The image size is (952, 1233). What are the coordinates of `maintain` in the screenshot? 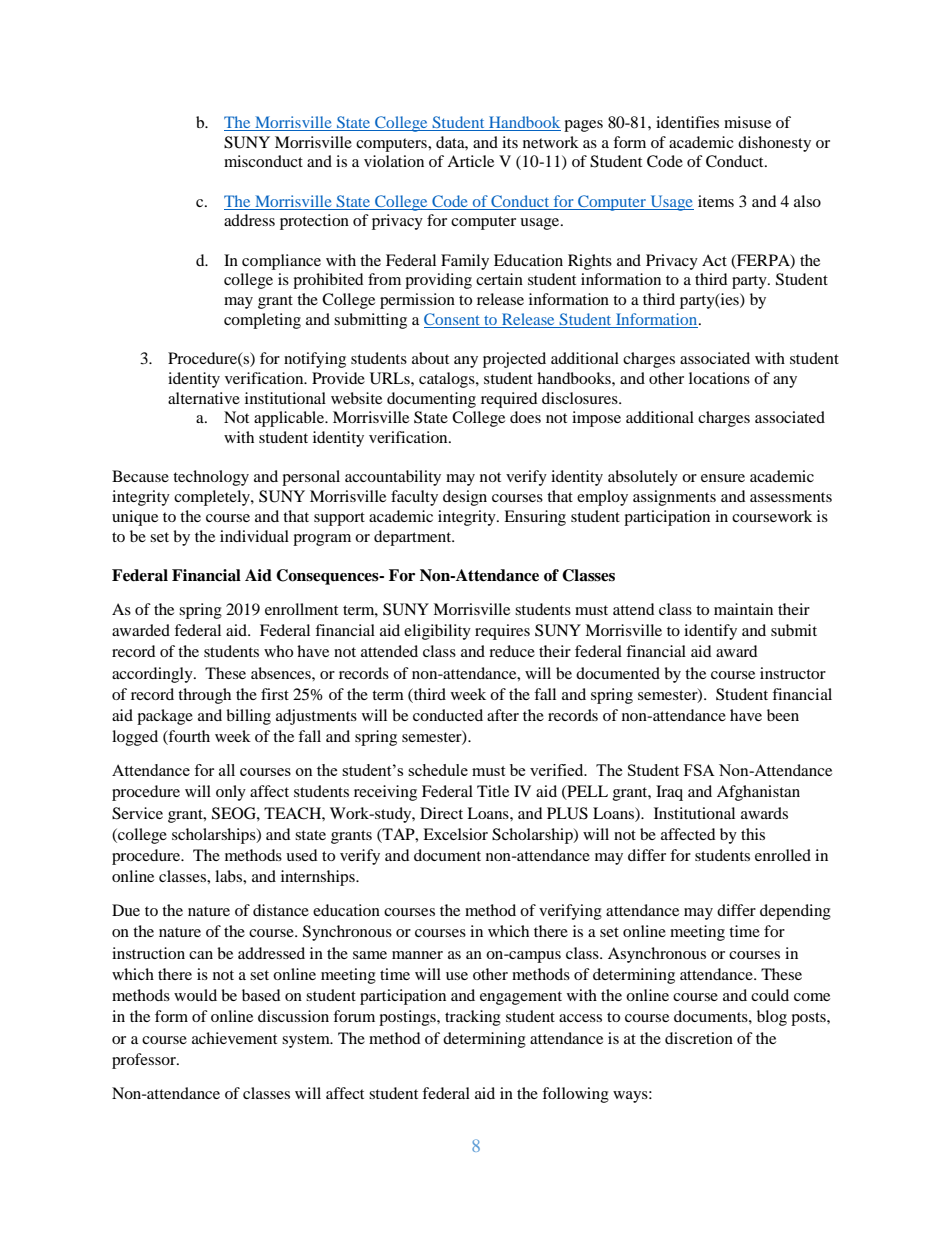 It's located at (743, 609).
